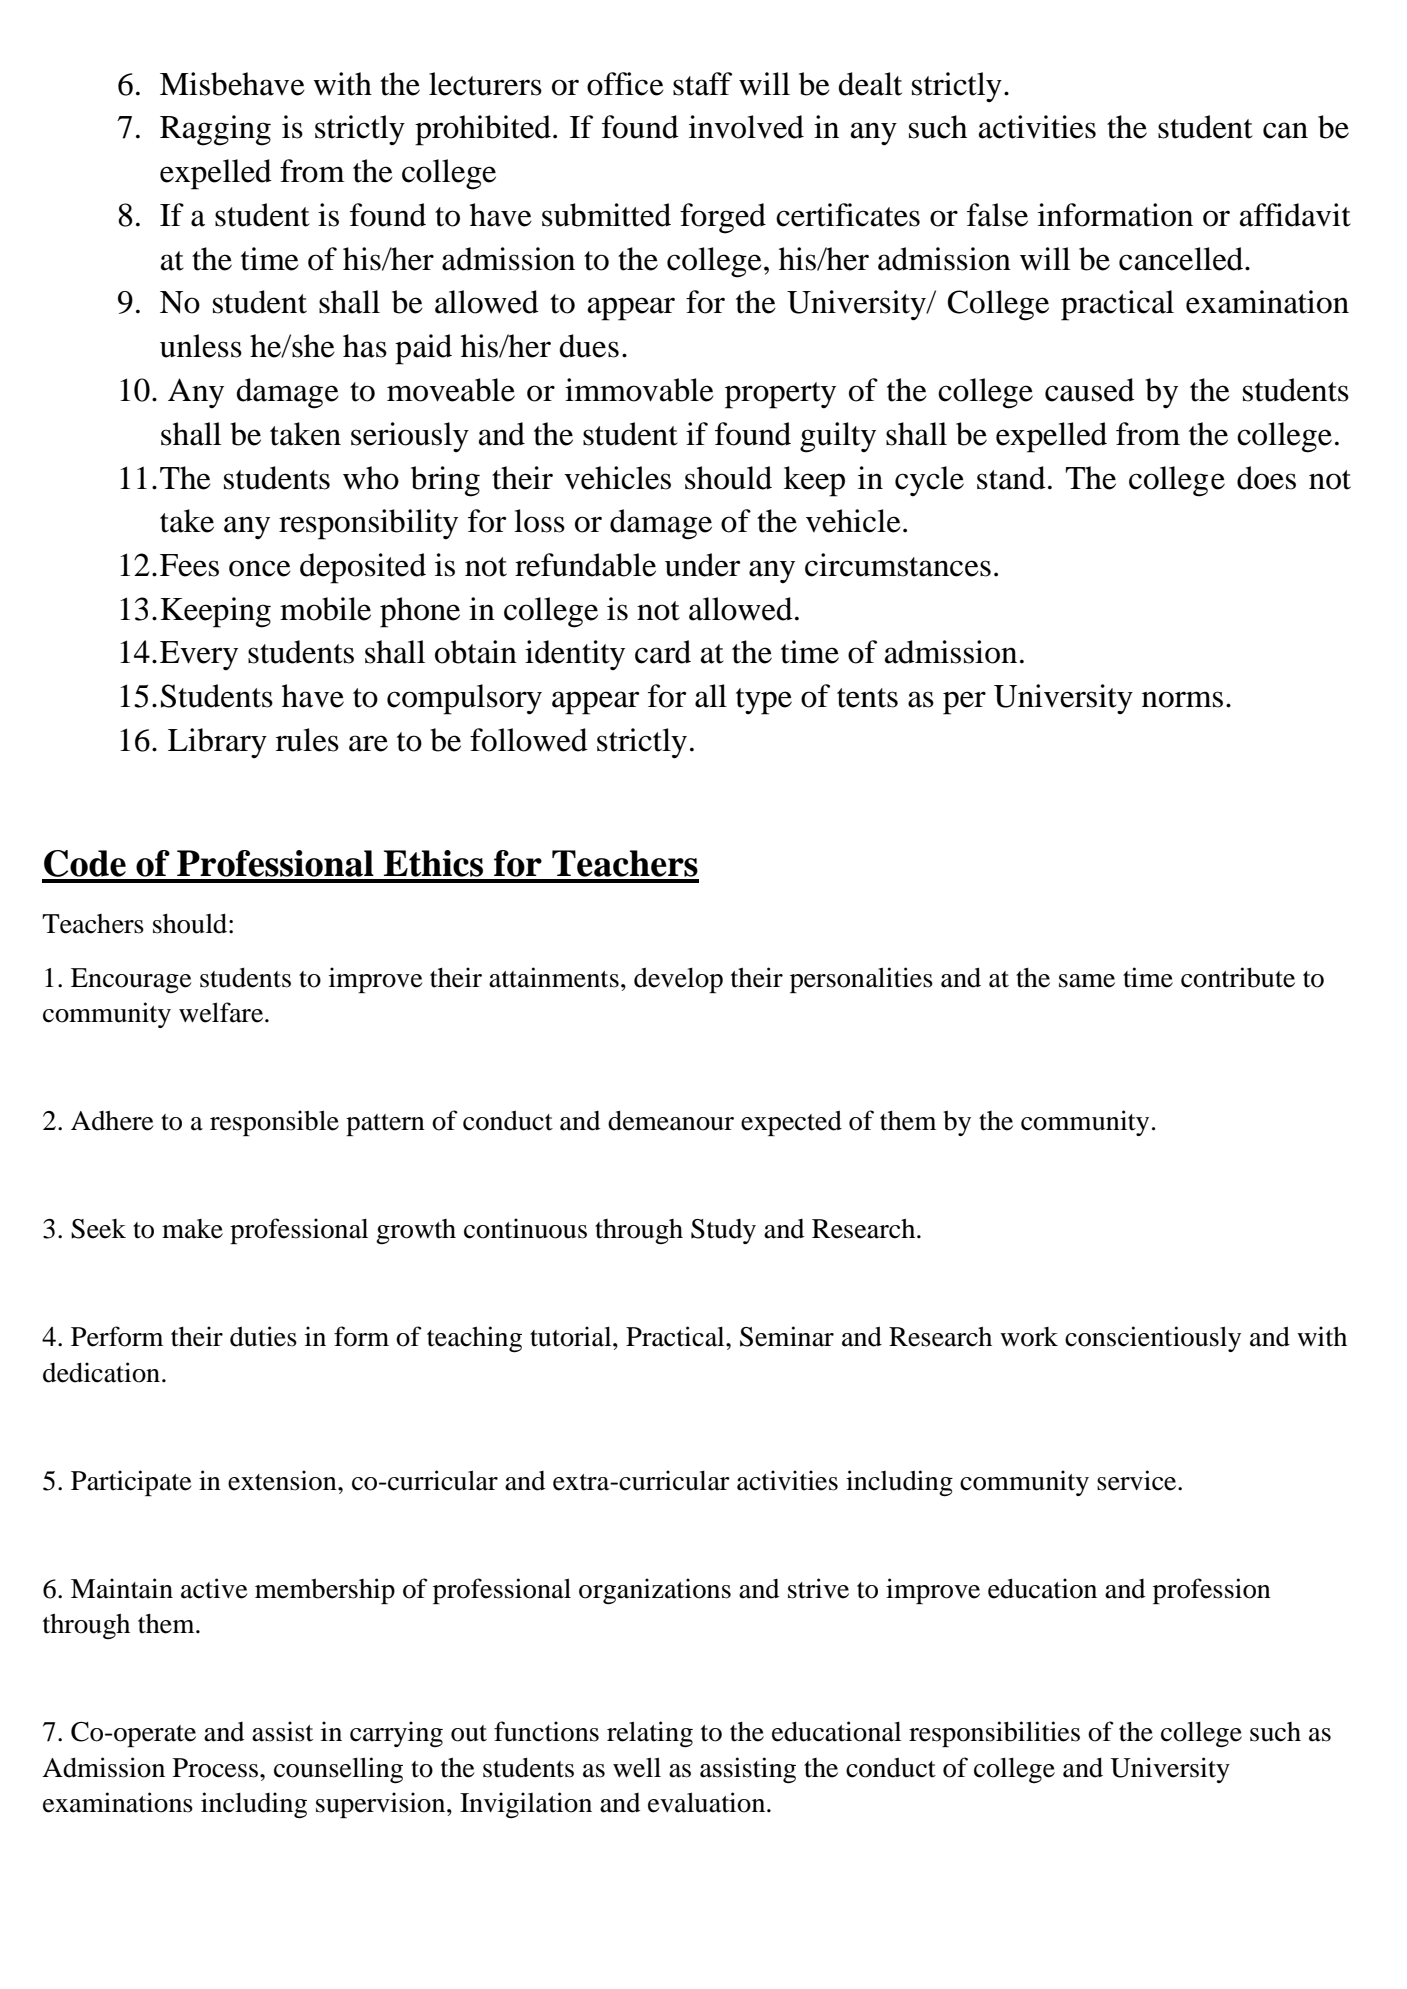 Image resolution: width=1407 pixels, height=1989 pixels. Describe the element at coordinates (1182, 259) in the page. I see `cancelled` at that location.
